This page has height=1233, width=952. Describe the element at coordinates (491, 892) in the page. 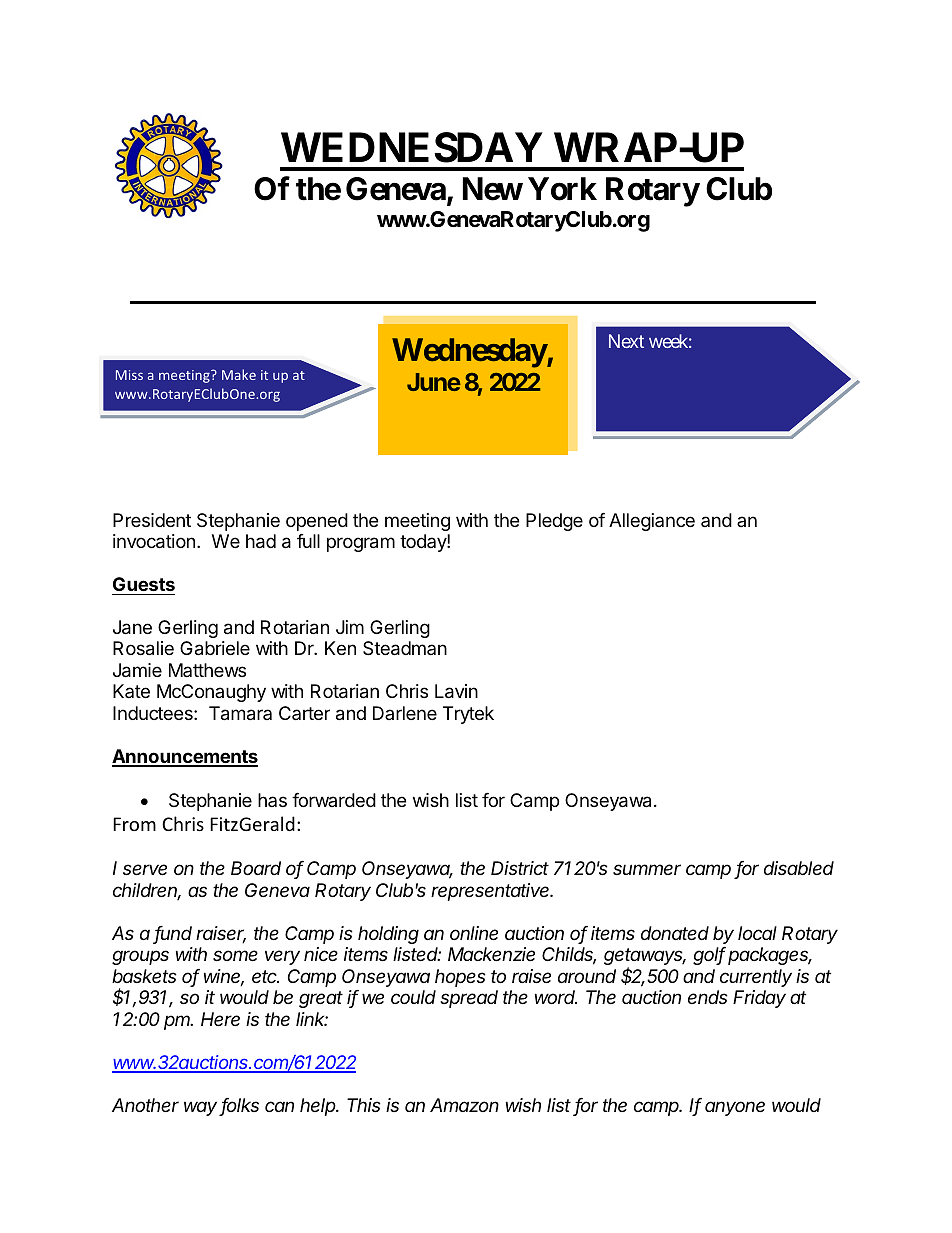

I see `representative` at that location.
